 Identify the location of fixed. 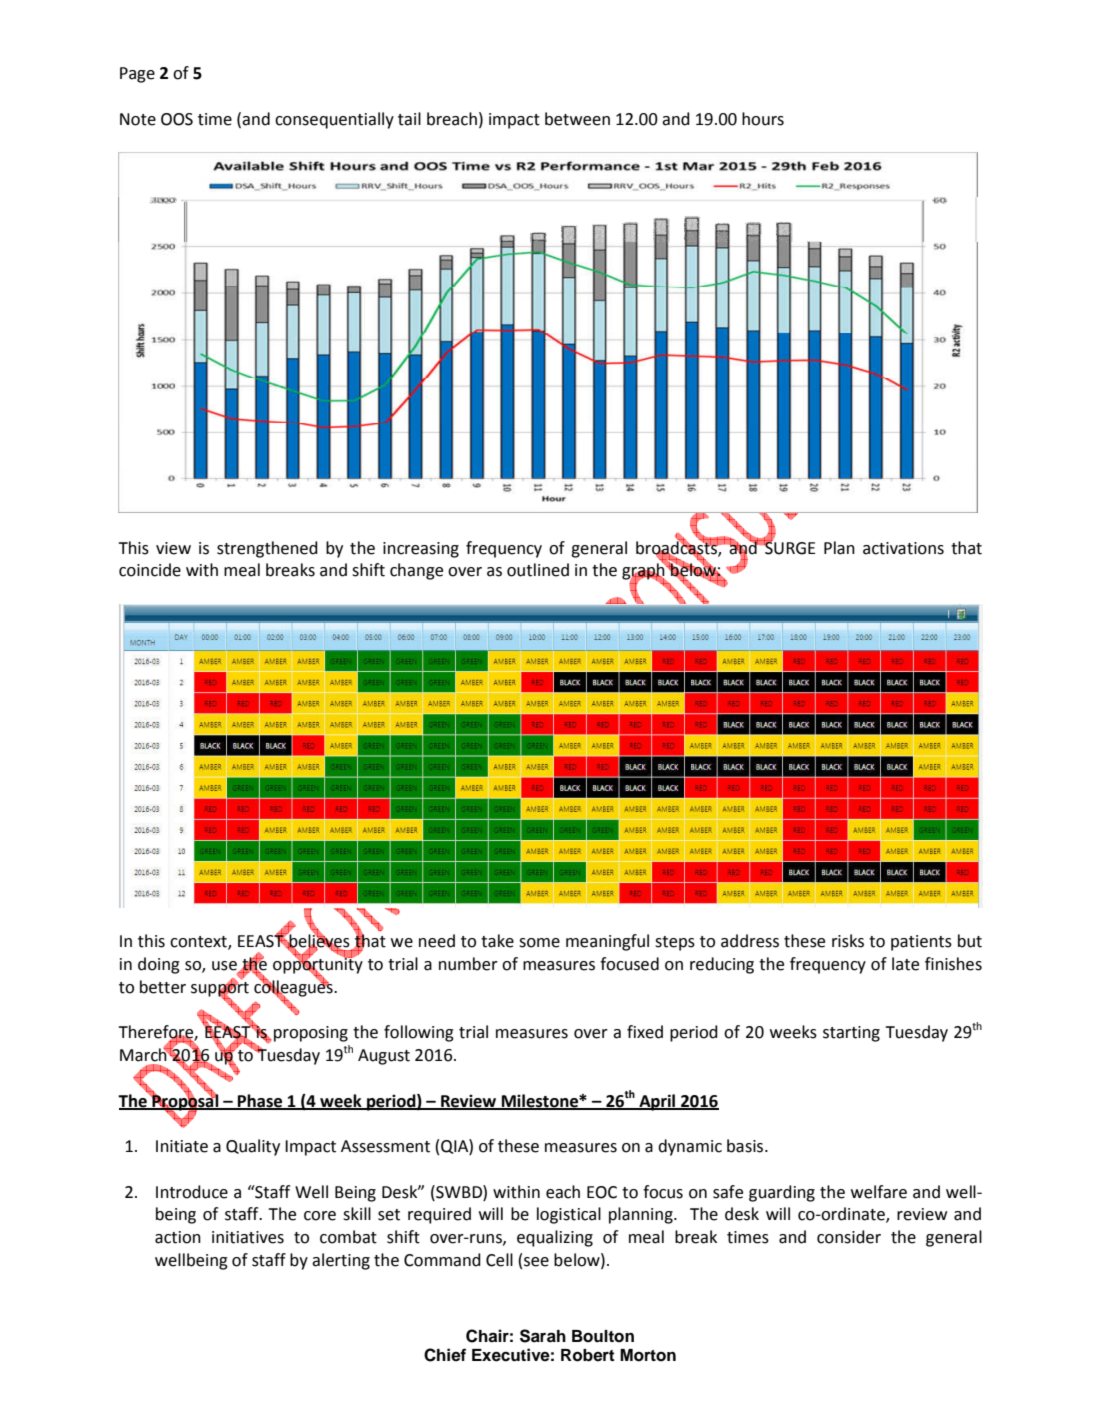
(645, 1032).
